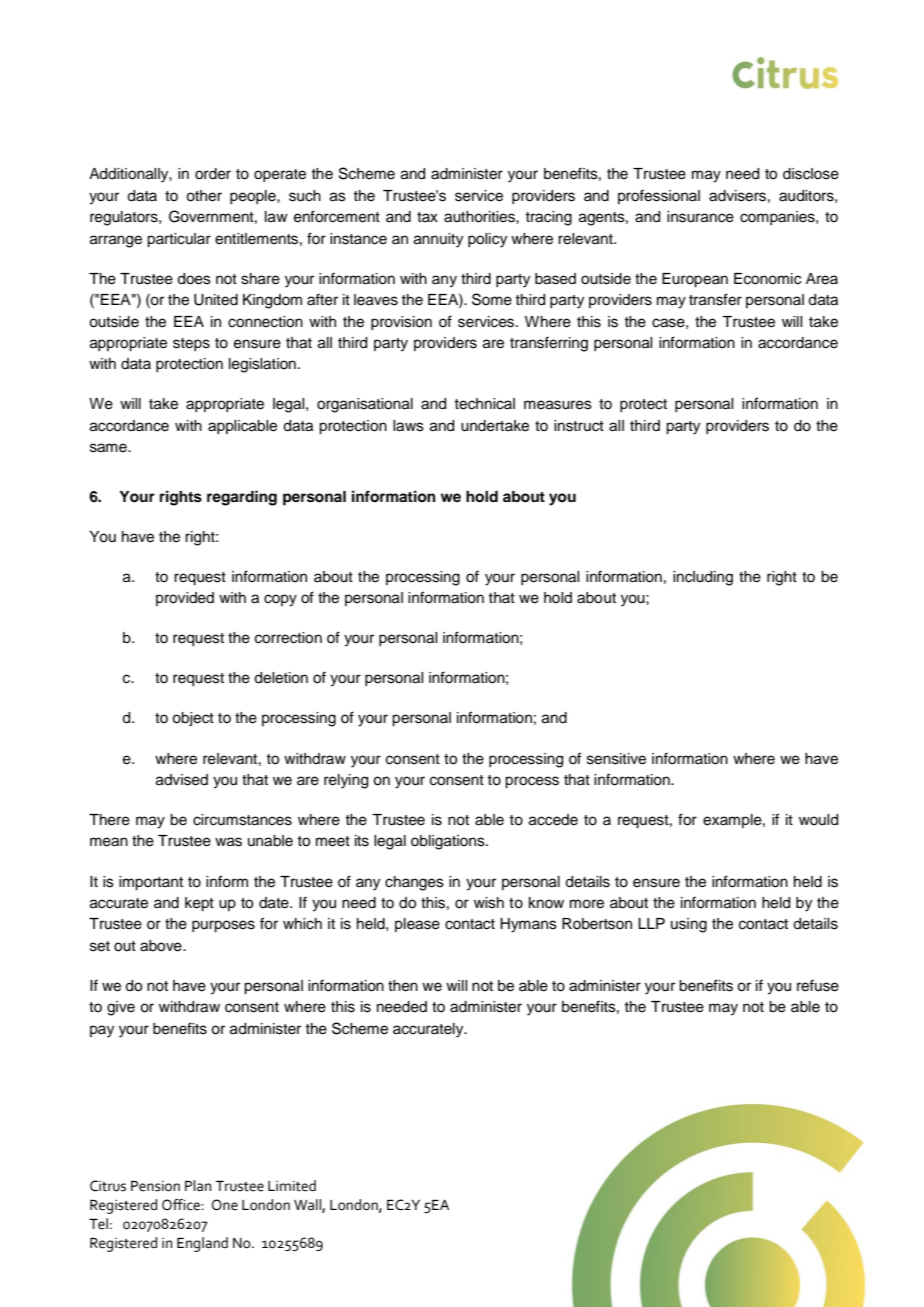 Image resolution: width=924 pixels, height=1307 pixels. Describe the element at coordinates (480, 217) in the page. I see `authorities` at that location.
